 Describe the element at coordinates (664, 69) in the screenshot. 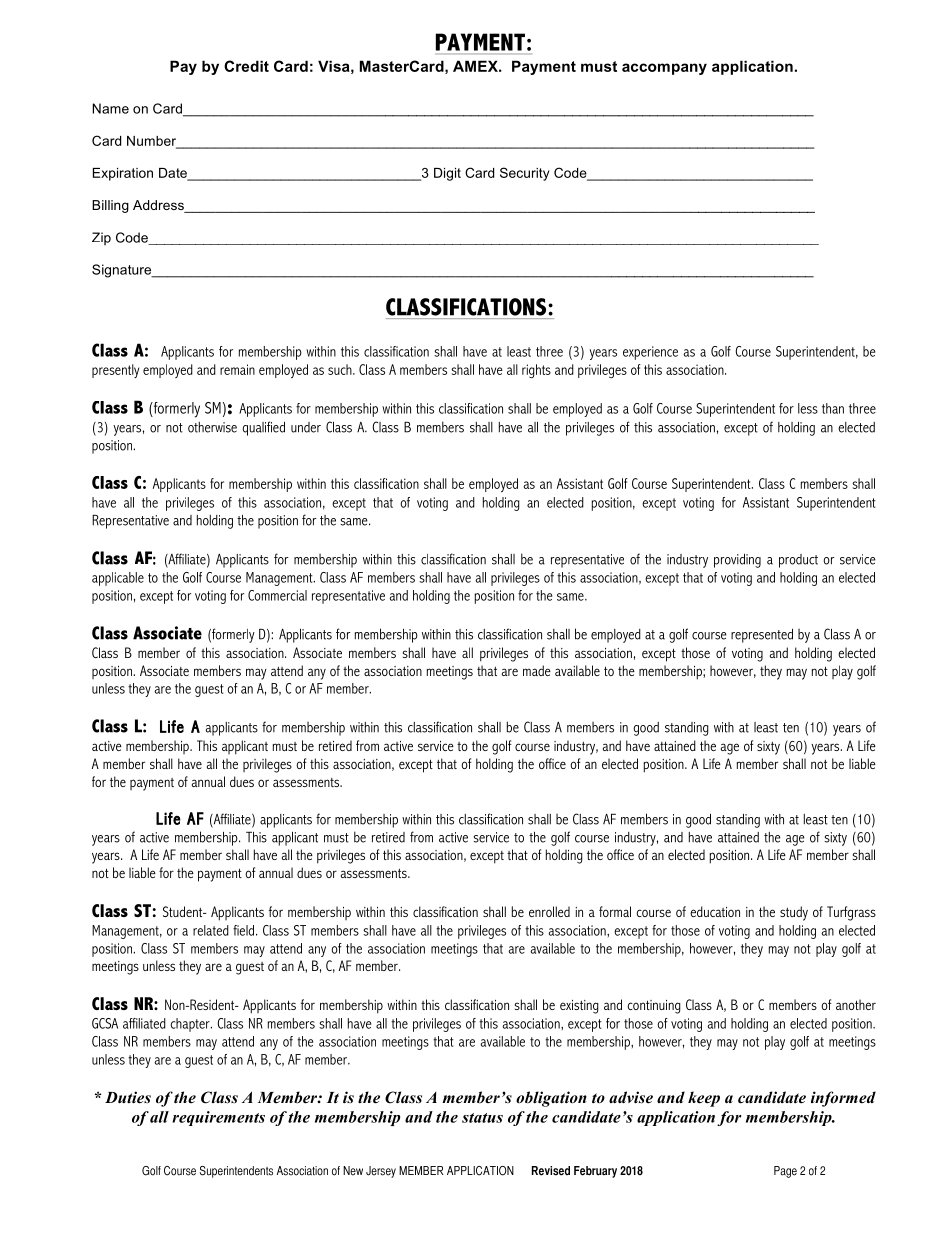

I see `accompany` at that location.
